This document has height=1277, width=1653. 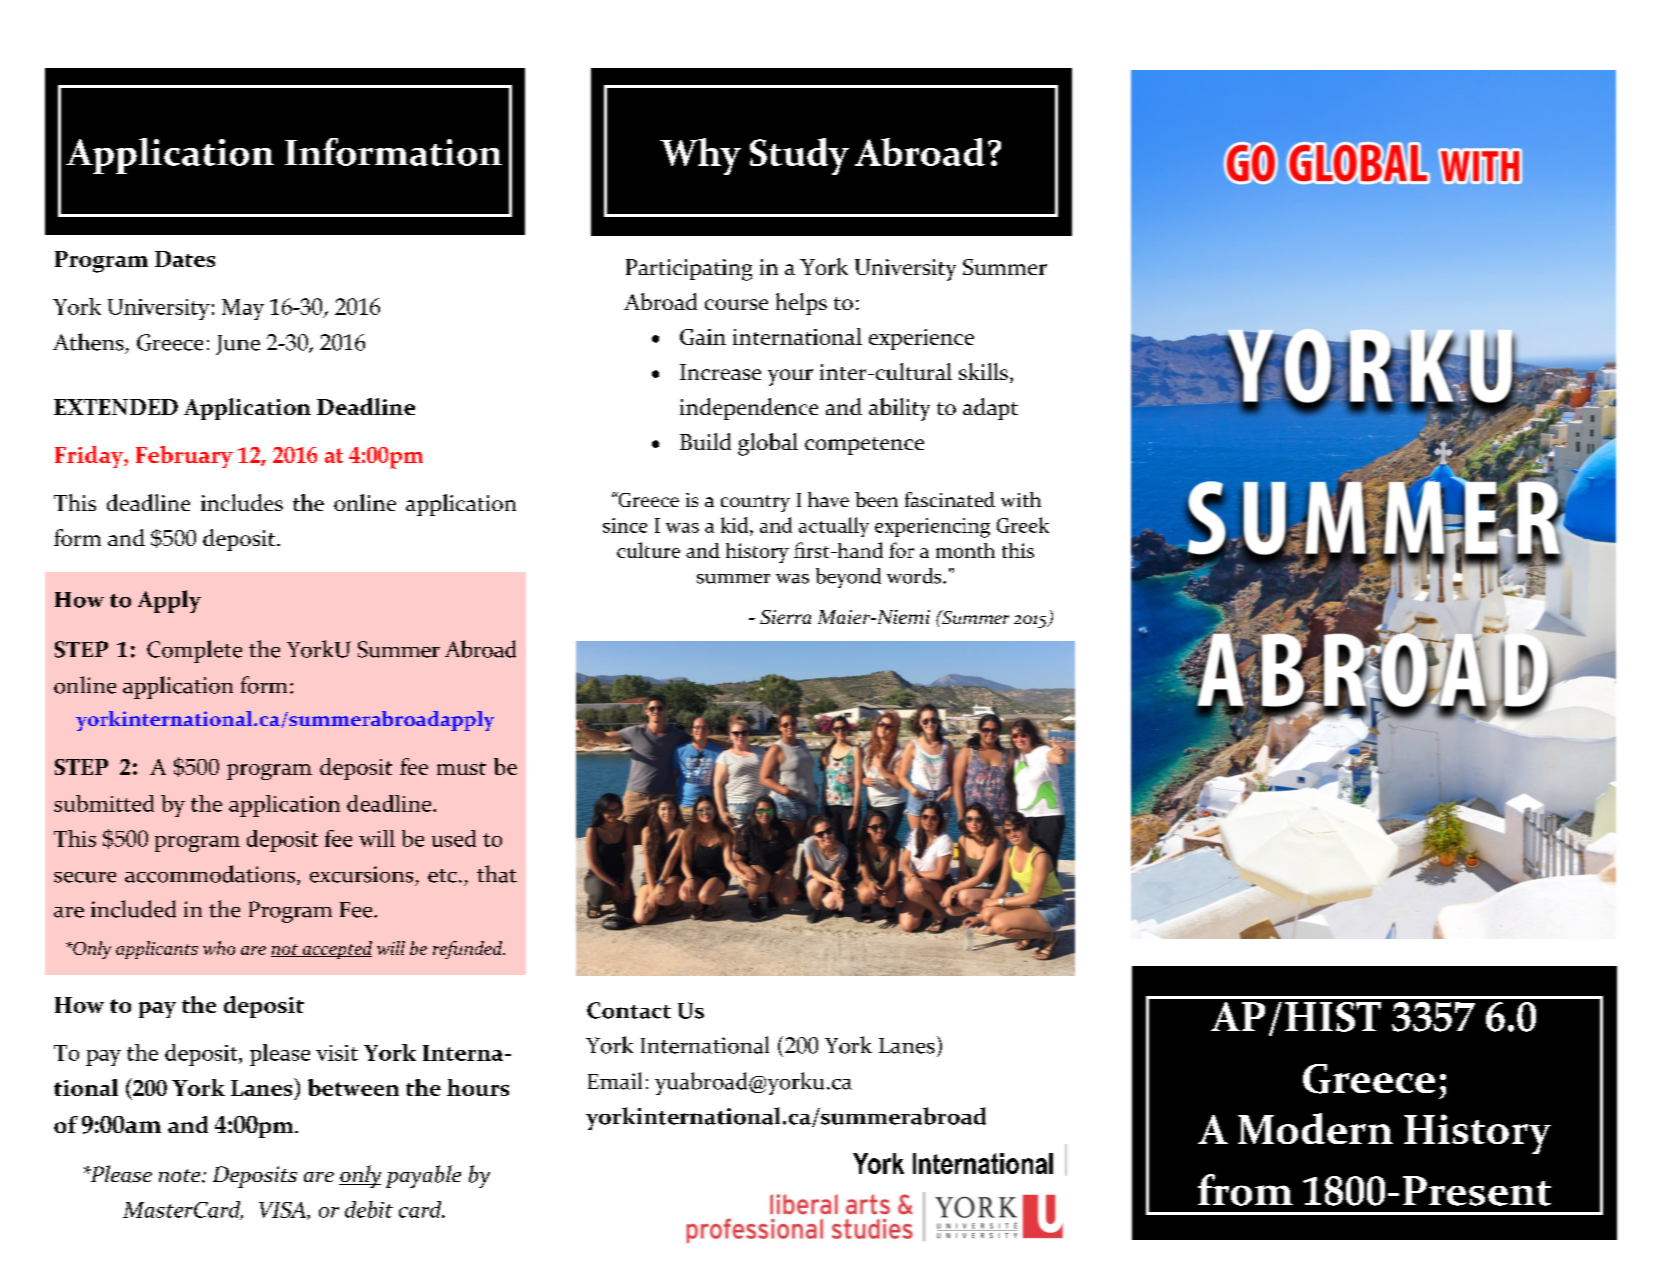 What do you see at coordinates (185, 259) in the document?
I see `Dates` at bounding box center [185, 259].
